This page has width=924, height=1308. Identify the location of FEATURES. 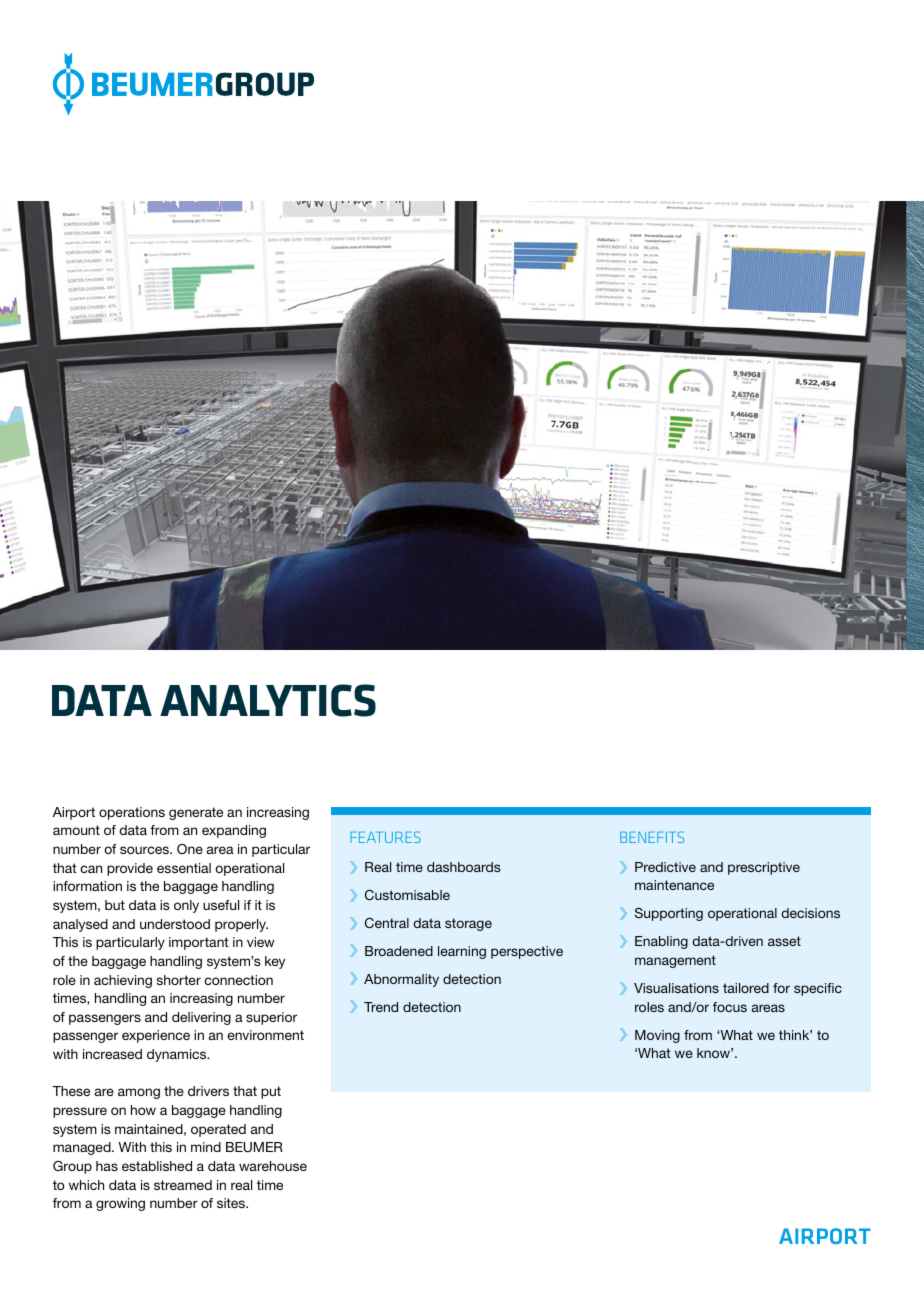
(385, 837).
